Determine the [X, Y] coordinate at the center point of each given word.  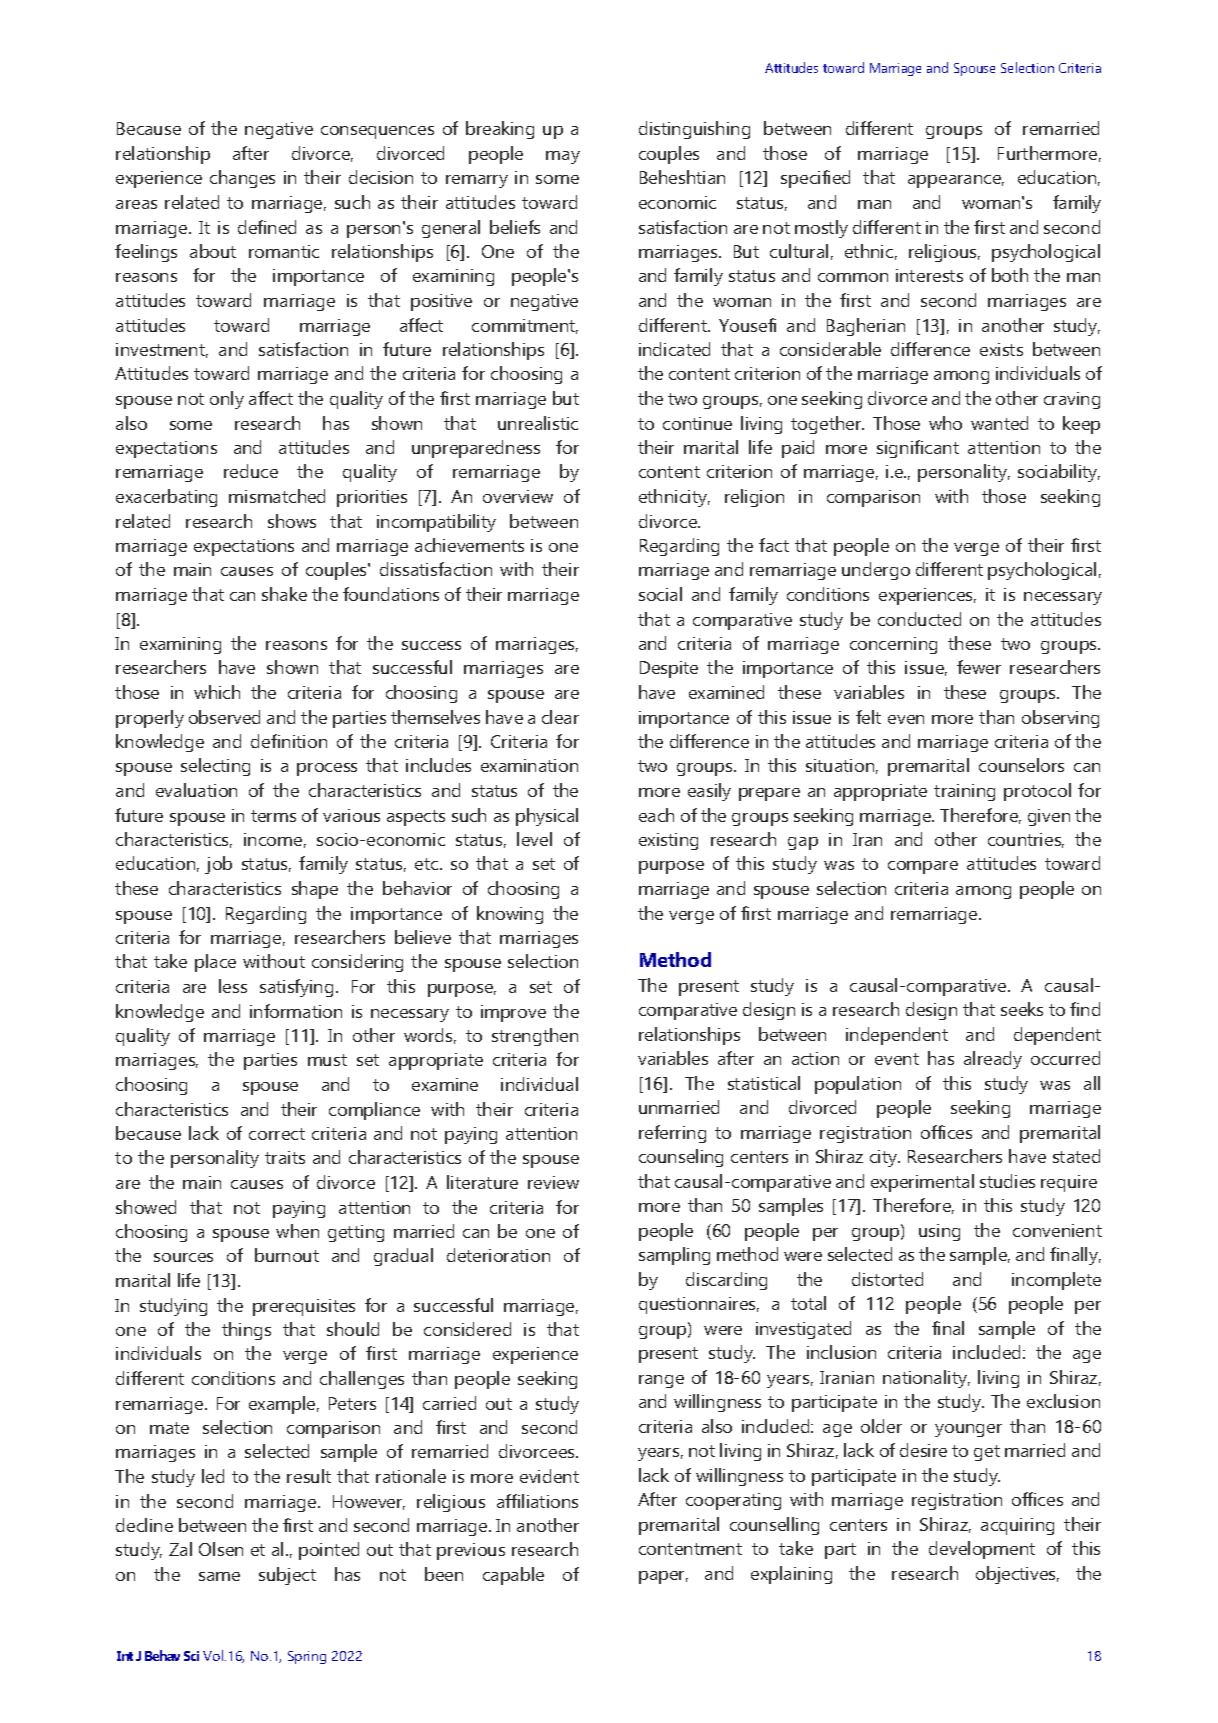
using [939, 1232]
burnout [287, 1255]
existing [668, 841]
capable [513, 1576]
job [218, 865]
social [660, 594]
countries [1026, 840]
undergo [876, 571]
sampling [674, 1256]
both [1010, 275]
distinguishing [694, 130]
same [219, 1576]
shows [292, 521]
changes [242, 179]
